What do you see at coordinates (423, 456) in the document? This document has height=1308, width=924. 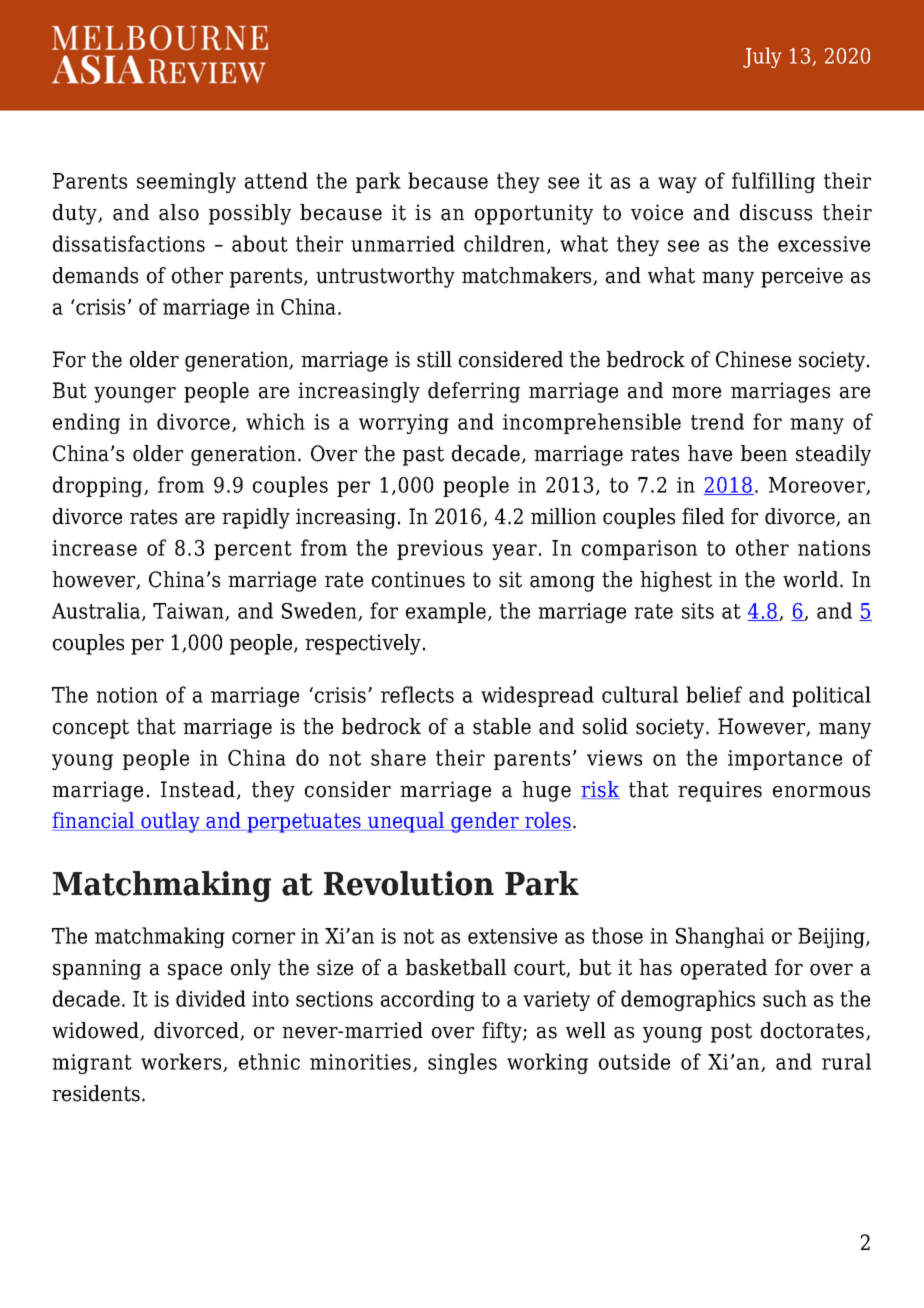 I see `past` at bounding box center [423, 456].
